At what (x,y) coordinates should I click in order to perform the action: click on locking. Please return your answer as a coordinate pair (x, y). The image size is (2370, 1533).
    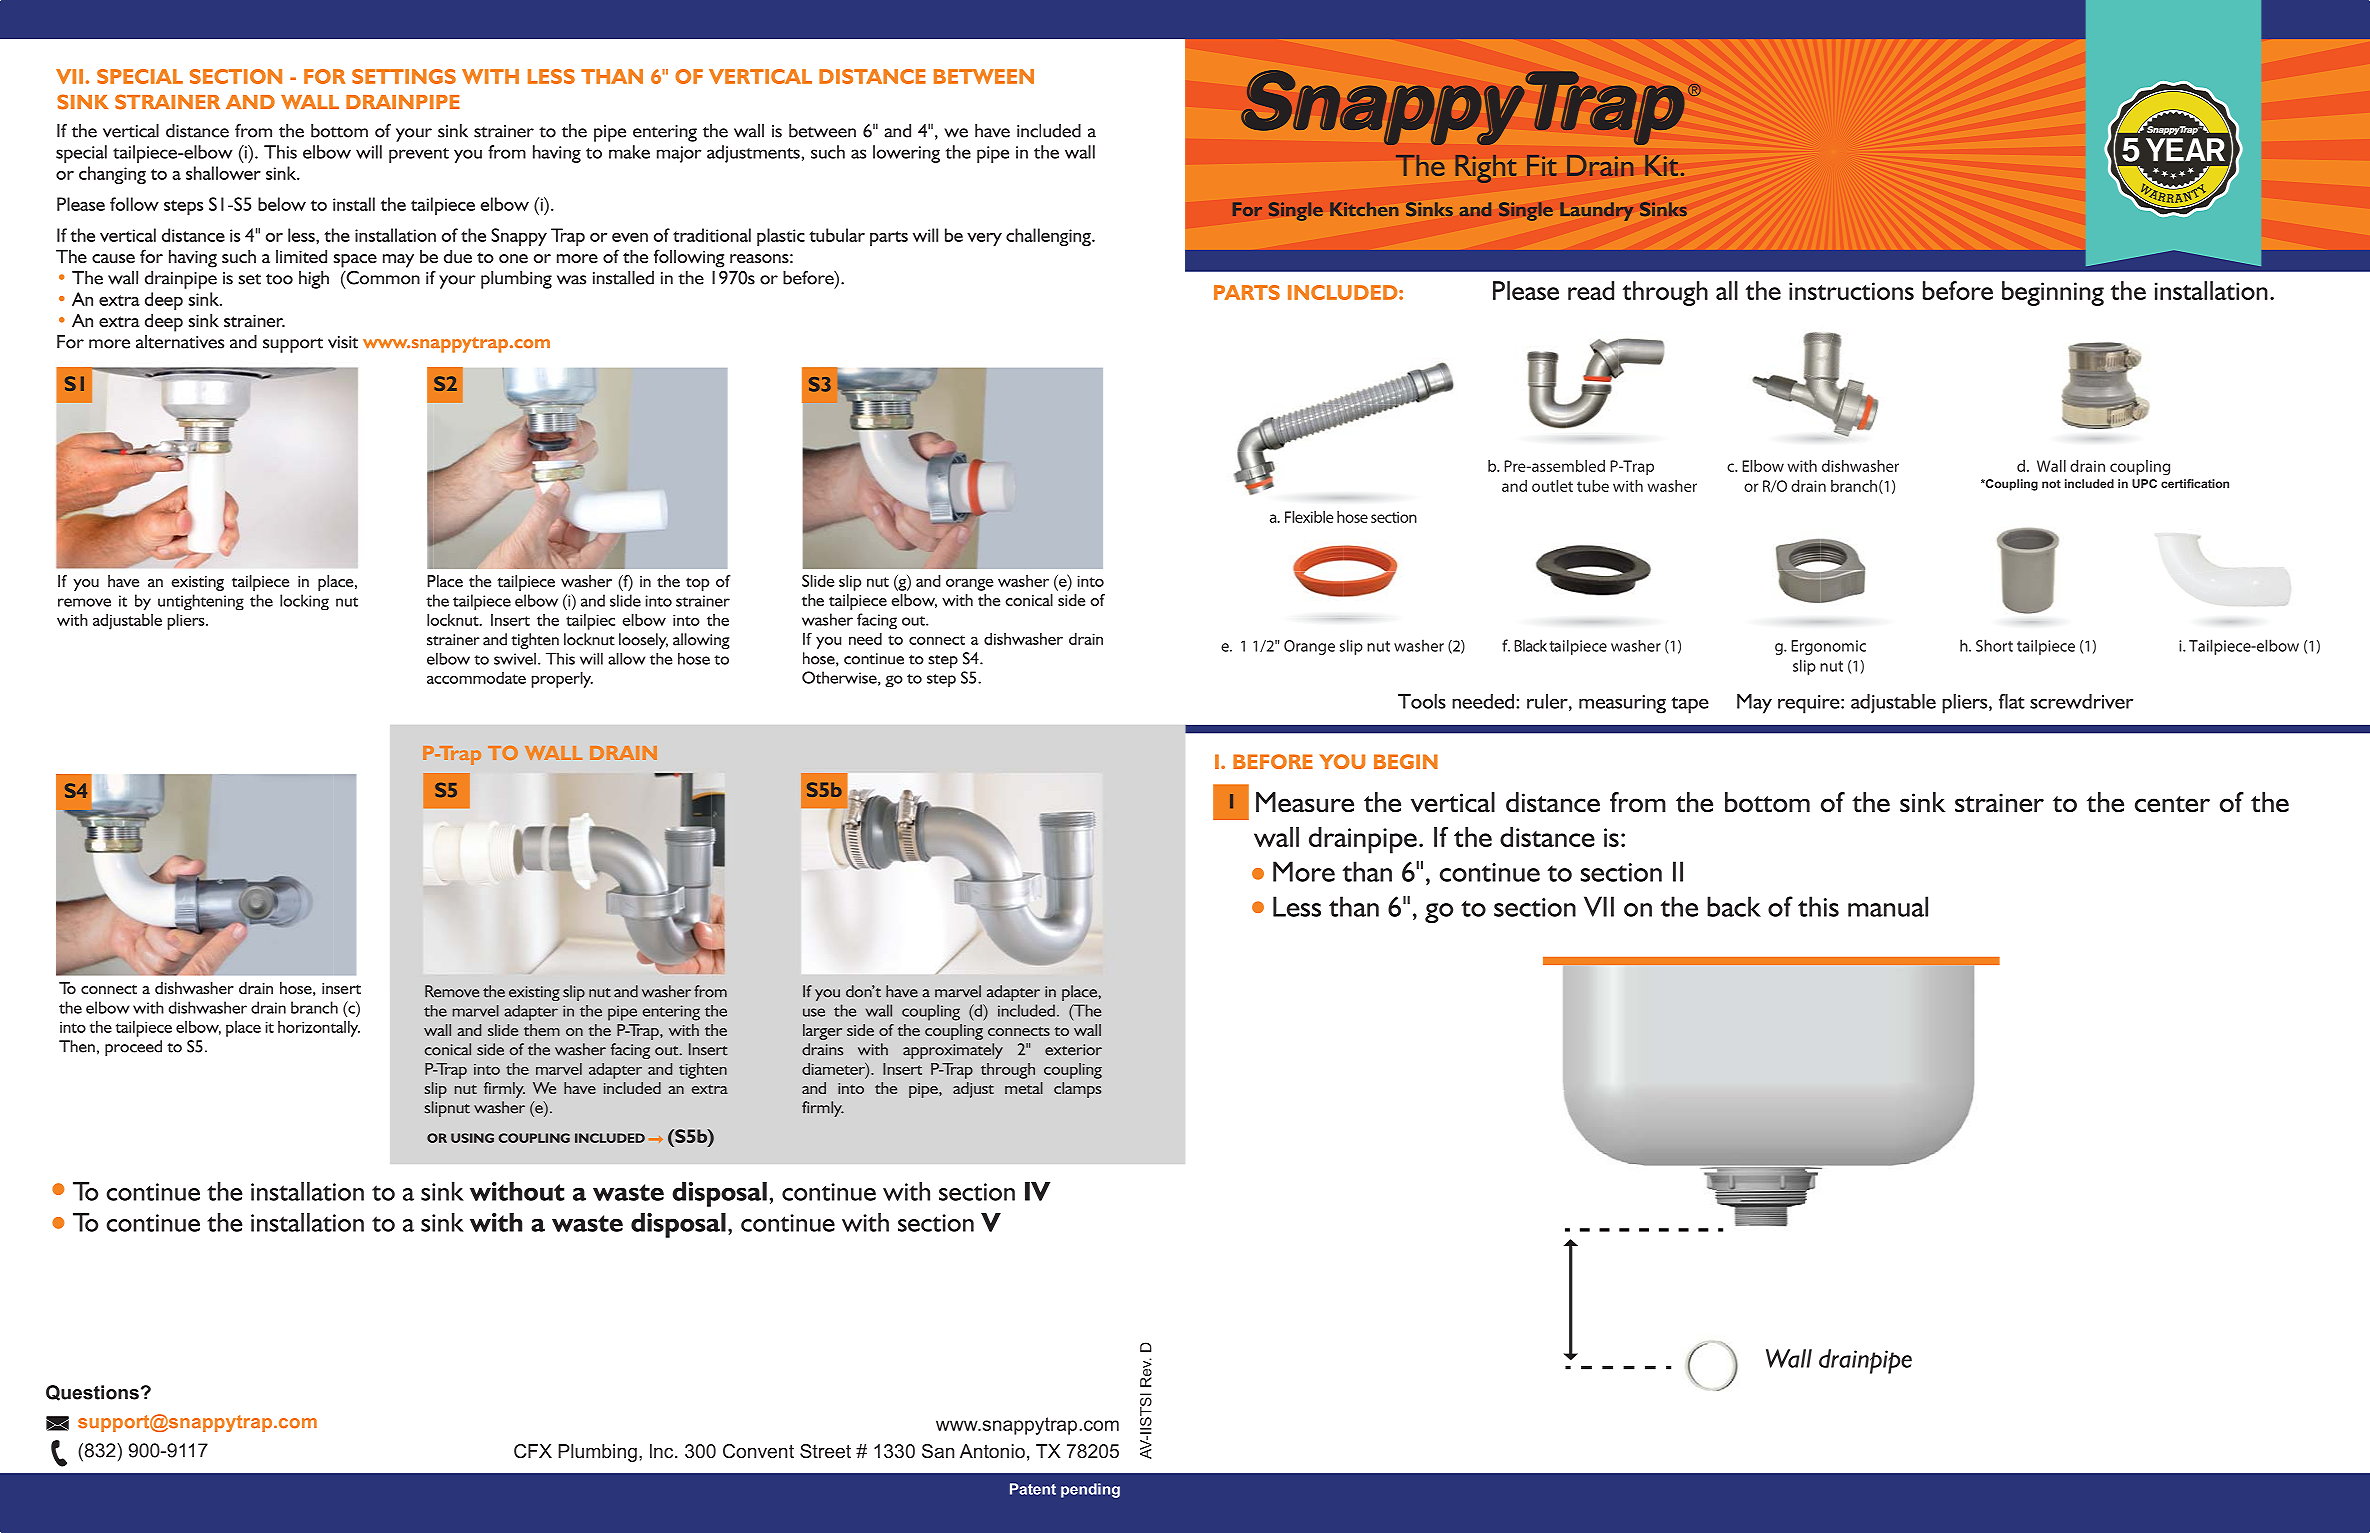
    Looking at the image, I should click on (304, 602).
